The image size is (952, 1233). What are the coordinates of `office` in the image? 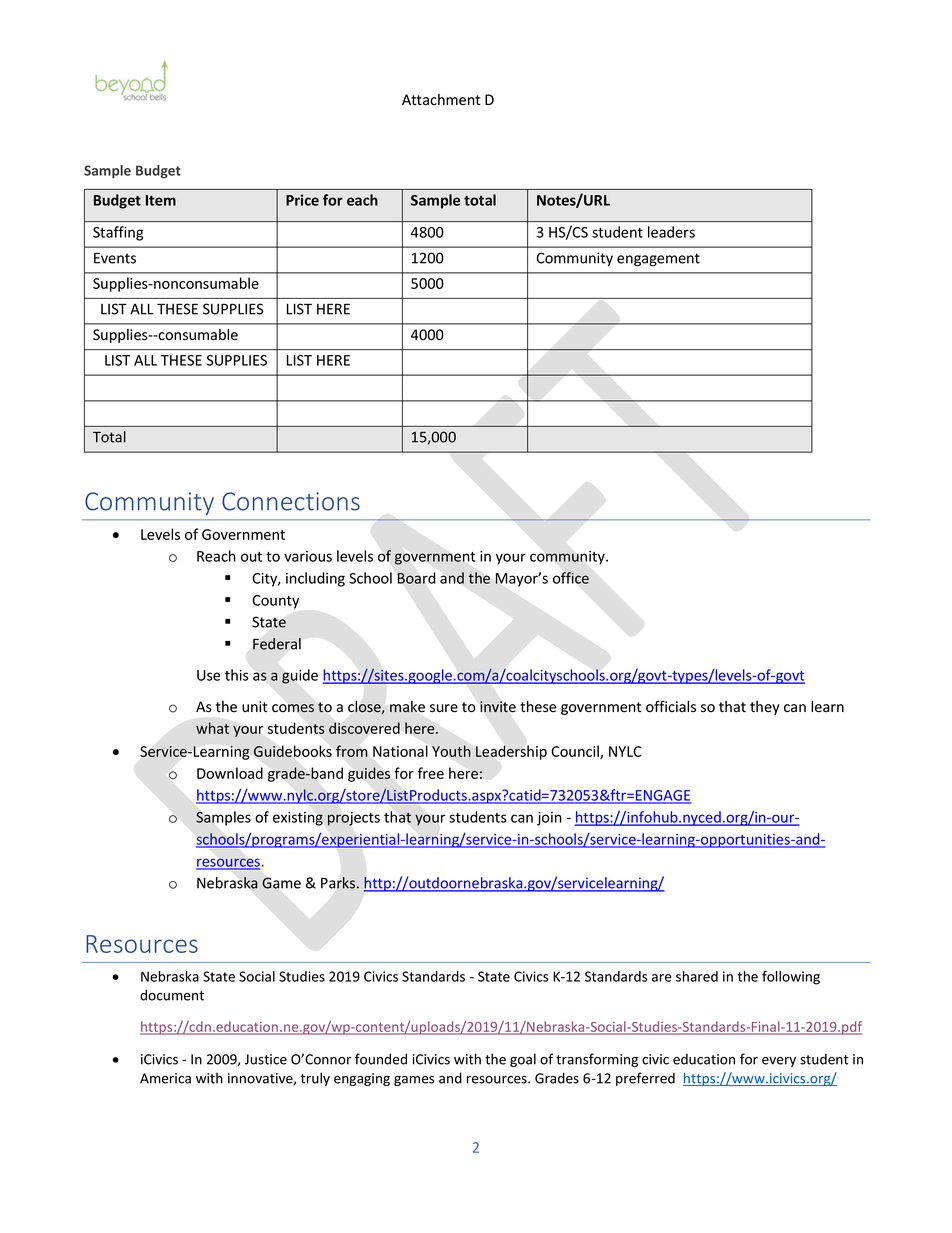 It's located at (571, 578).
